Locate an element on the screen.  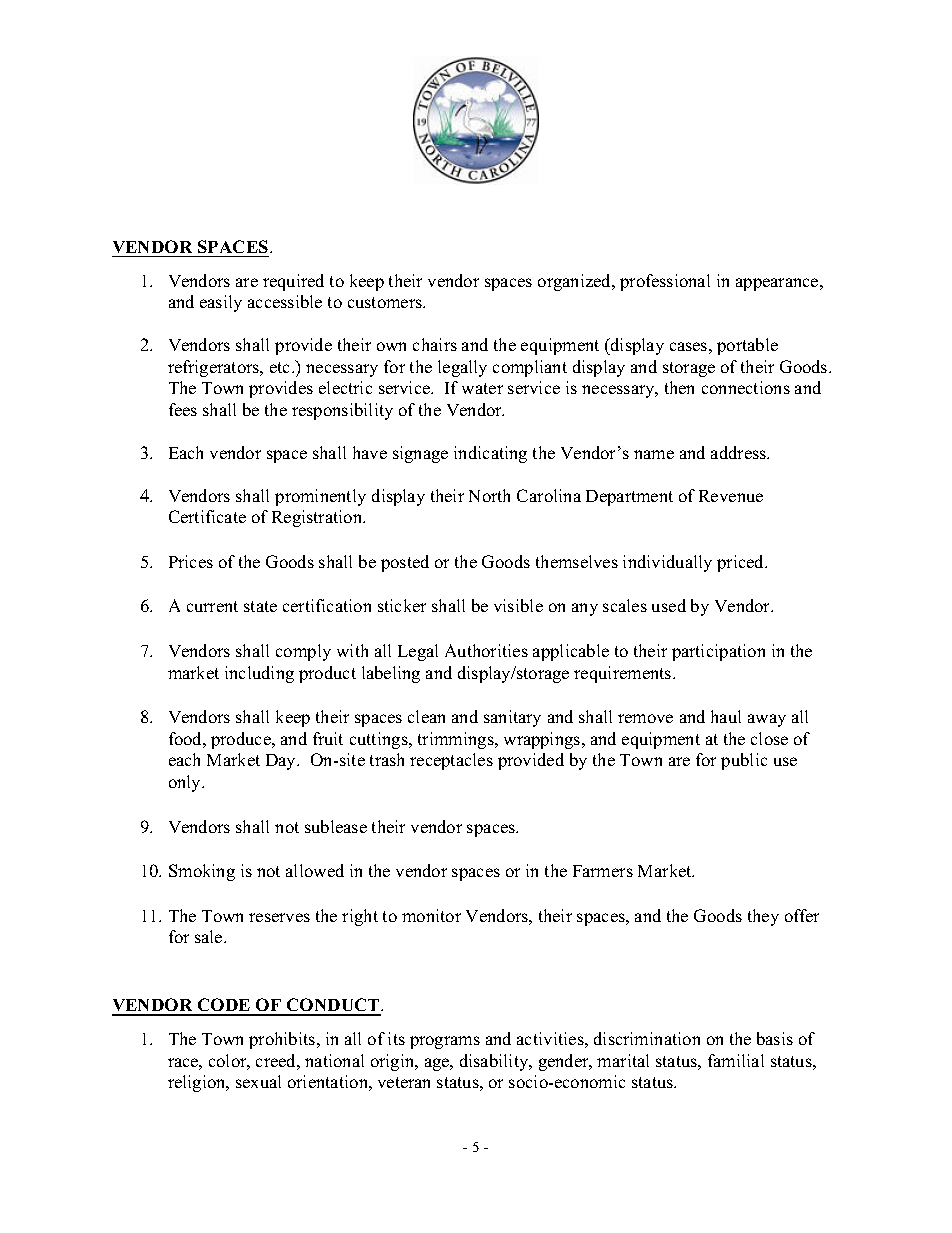
portable is located at coordinates (747, 346).
